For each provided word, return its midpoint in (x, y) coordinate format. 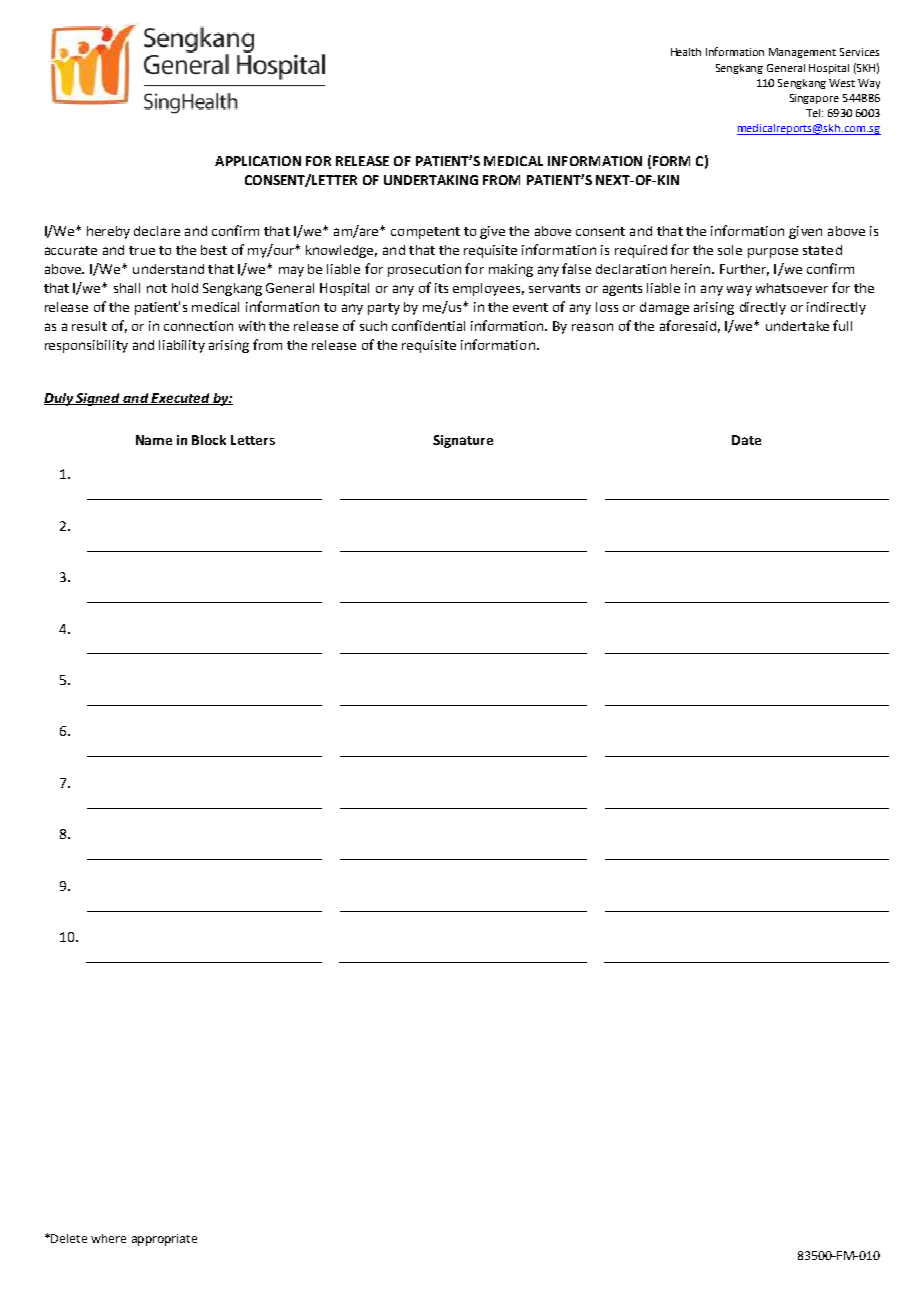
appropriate (164, 1240)
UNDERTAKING (431, 180)
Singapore (814, 99)
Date (746, 440)
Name (154, 440)
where (108, 1238)
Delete (69, 1238)
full (842, 325)
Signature (463, 441)
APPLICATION (258, 161)
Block (209, 440)
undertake (797, 326)
